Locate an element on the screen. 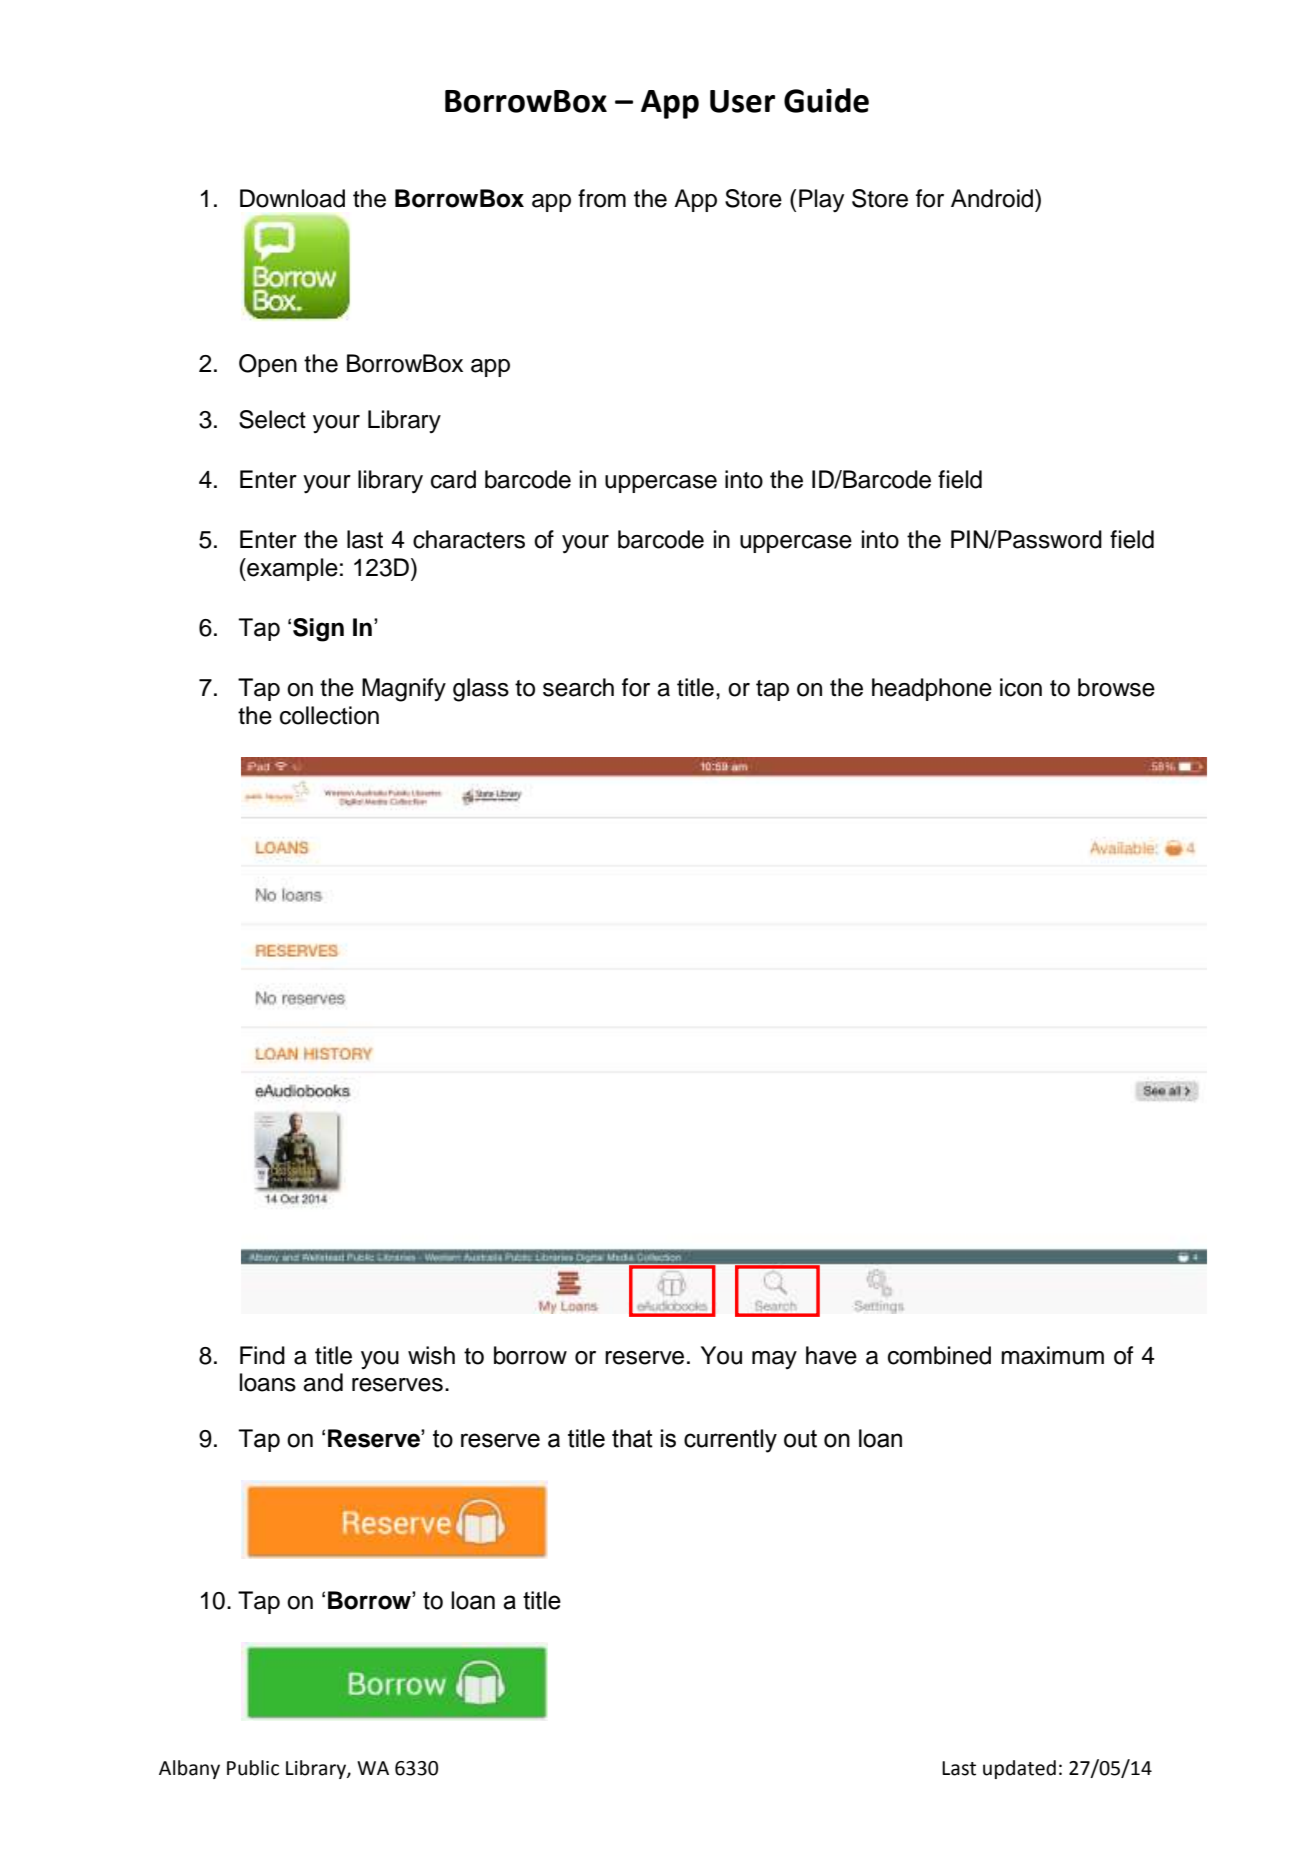 This screenshot has height=1859, width=1314. icon is located at coordinates (1021, 687).
